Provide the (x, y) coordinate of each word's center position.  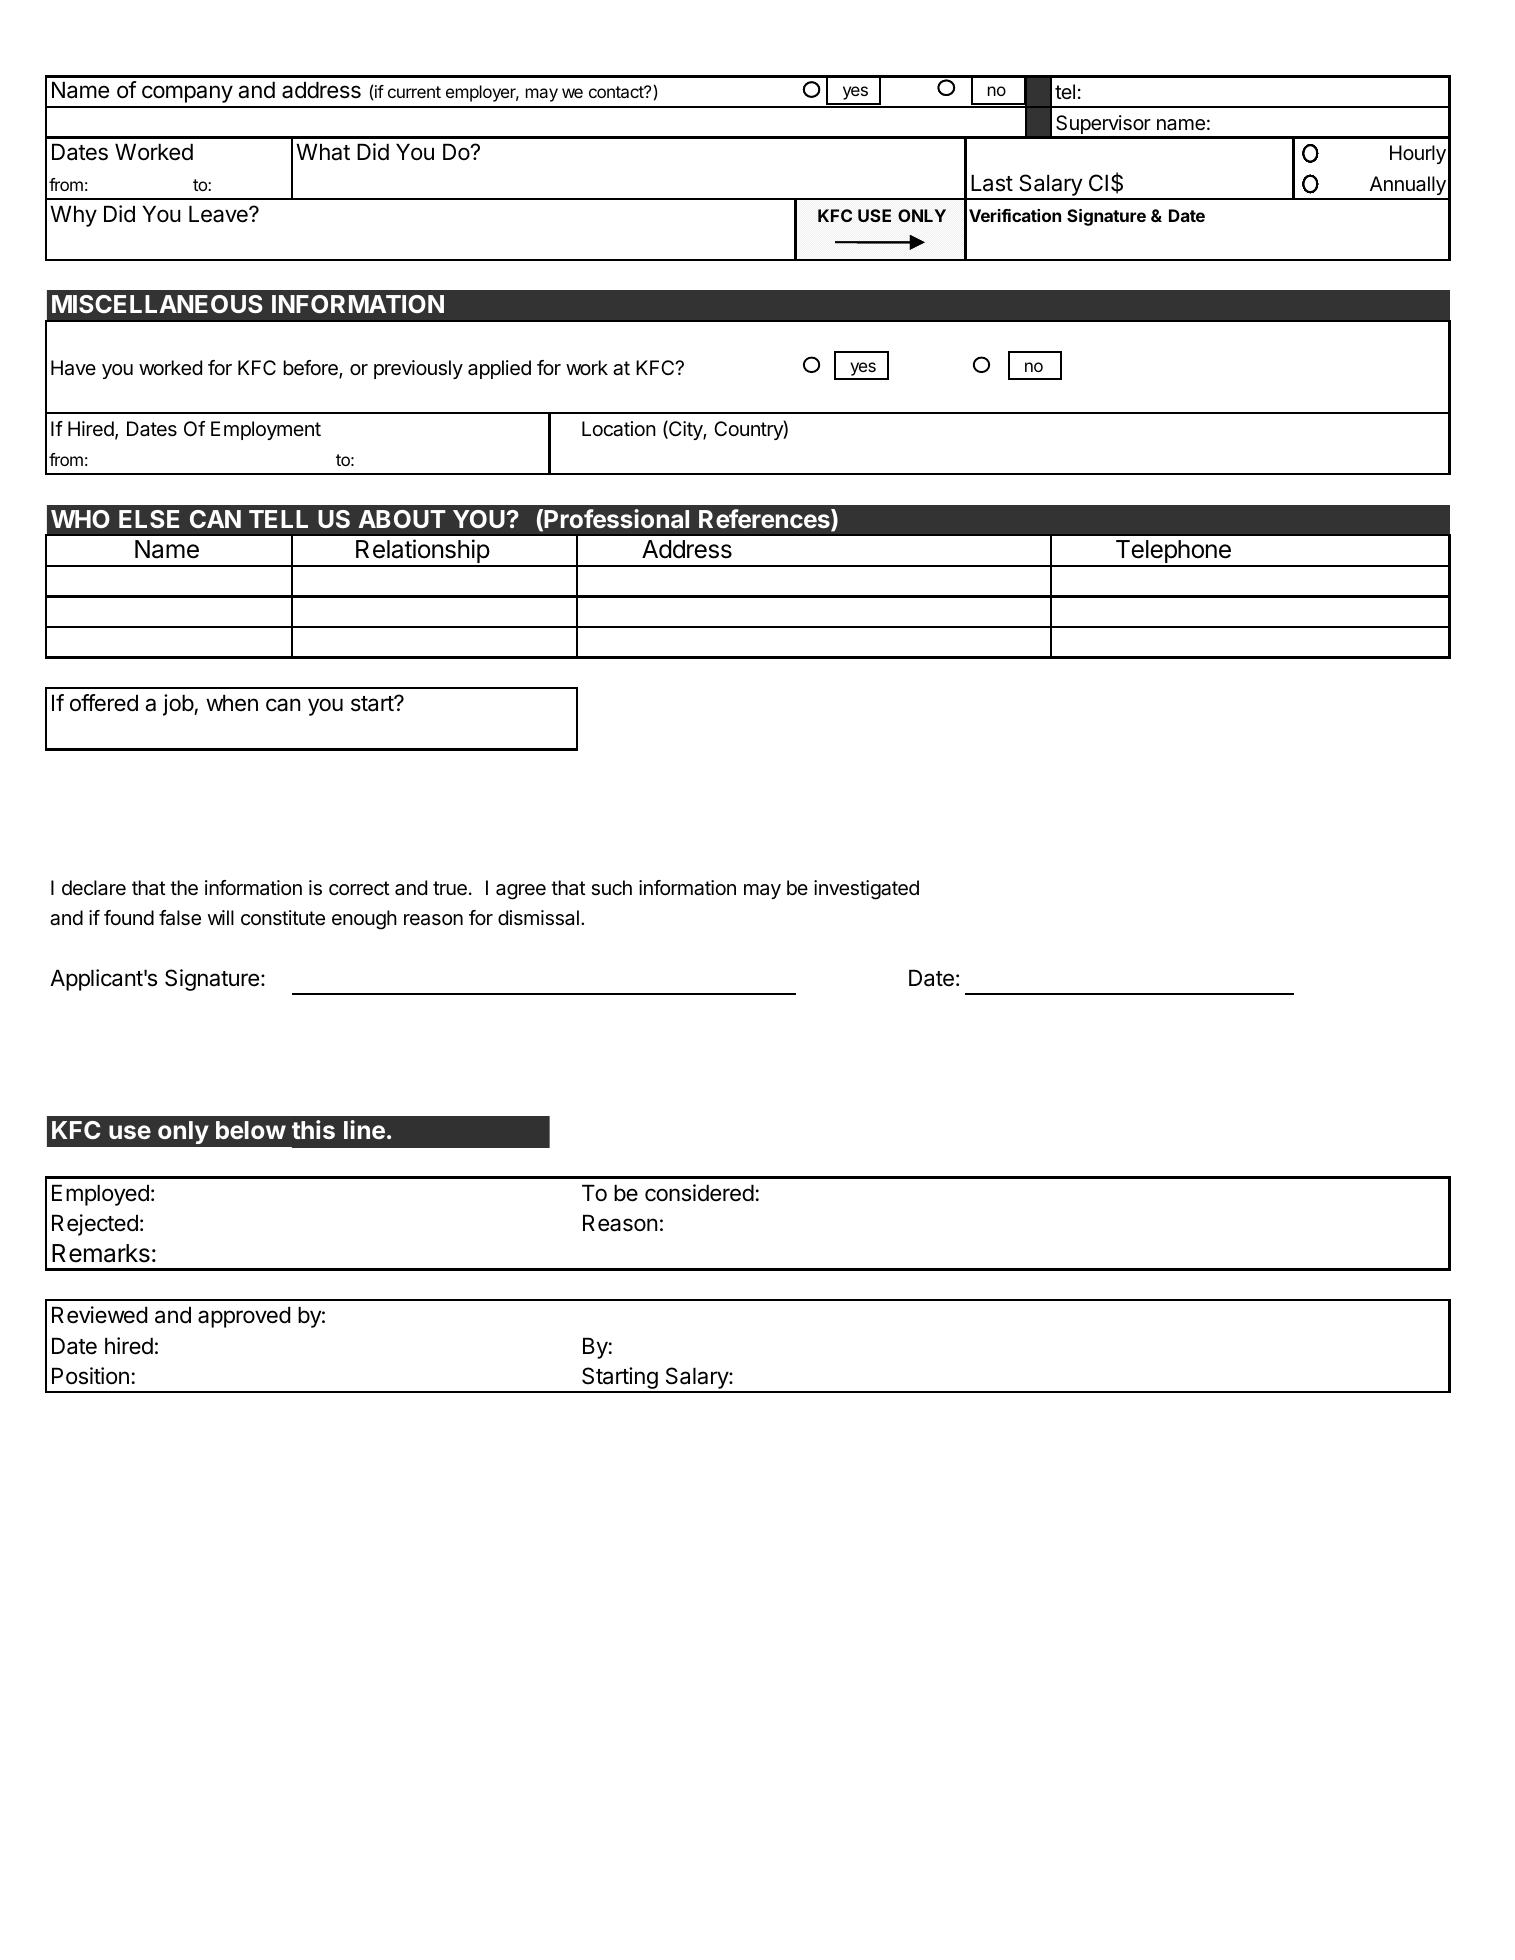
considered (699, 1193)
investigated (866, 890)
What (323, 152)
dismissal (538, 918)
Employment (266, 430)
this (313, 1129)
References (765, 520)
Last (992, 183)
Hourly (1418, 154)
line (364, 1129)
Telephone (1173, 553)
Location (619, 429)
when (232, 703)
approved (244, 1317)
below (251, 1130)
